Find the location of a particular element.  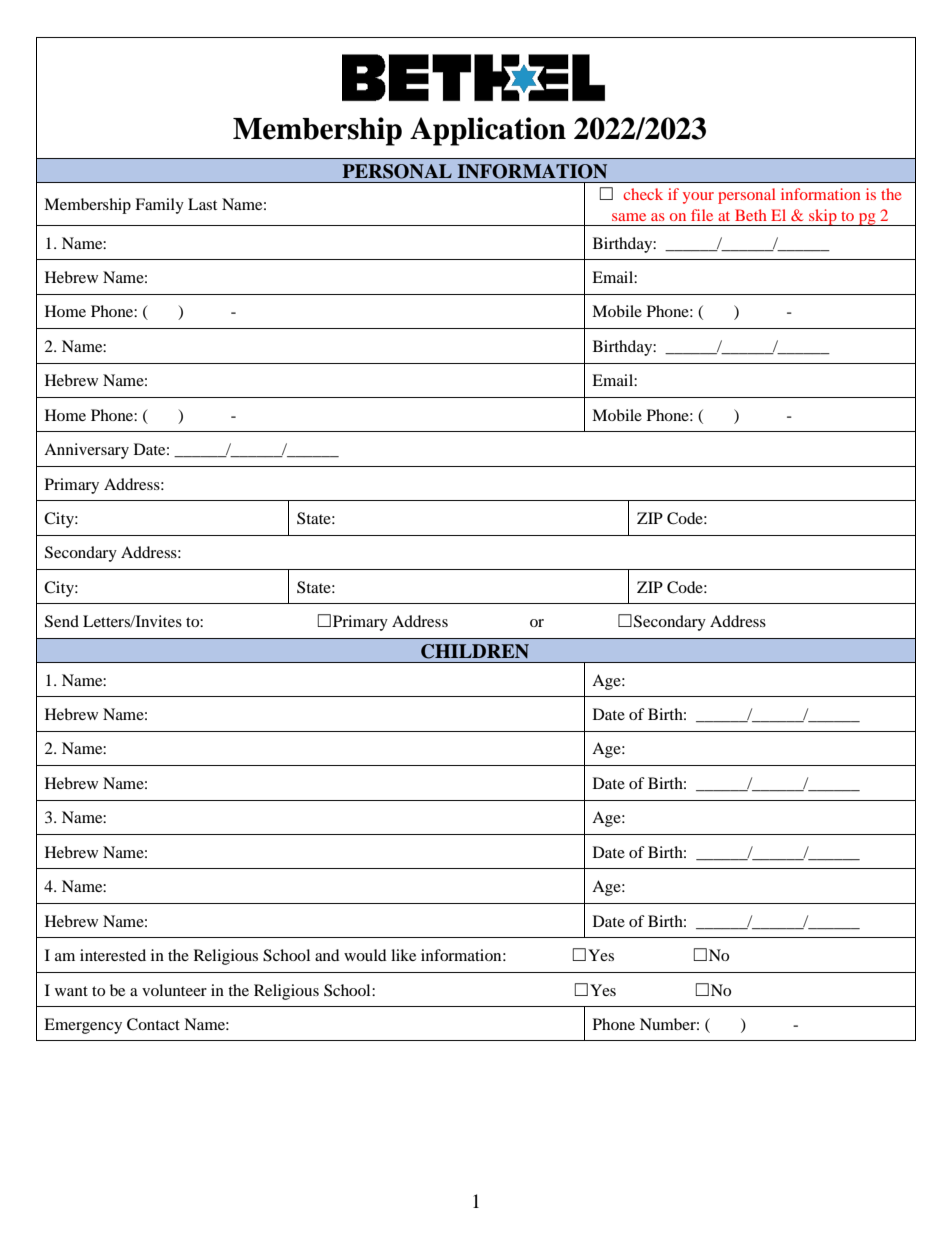

like is located at coordinates (403, 955).
